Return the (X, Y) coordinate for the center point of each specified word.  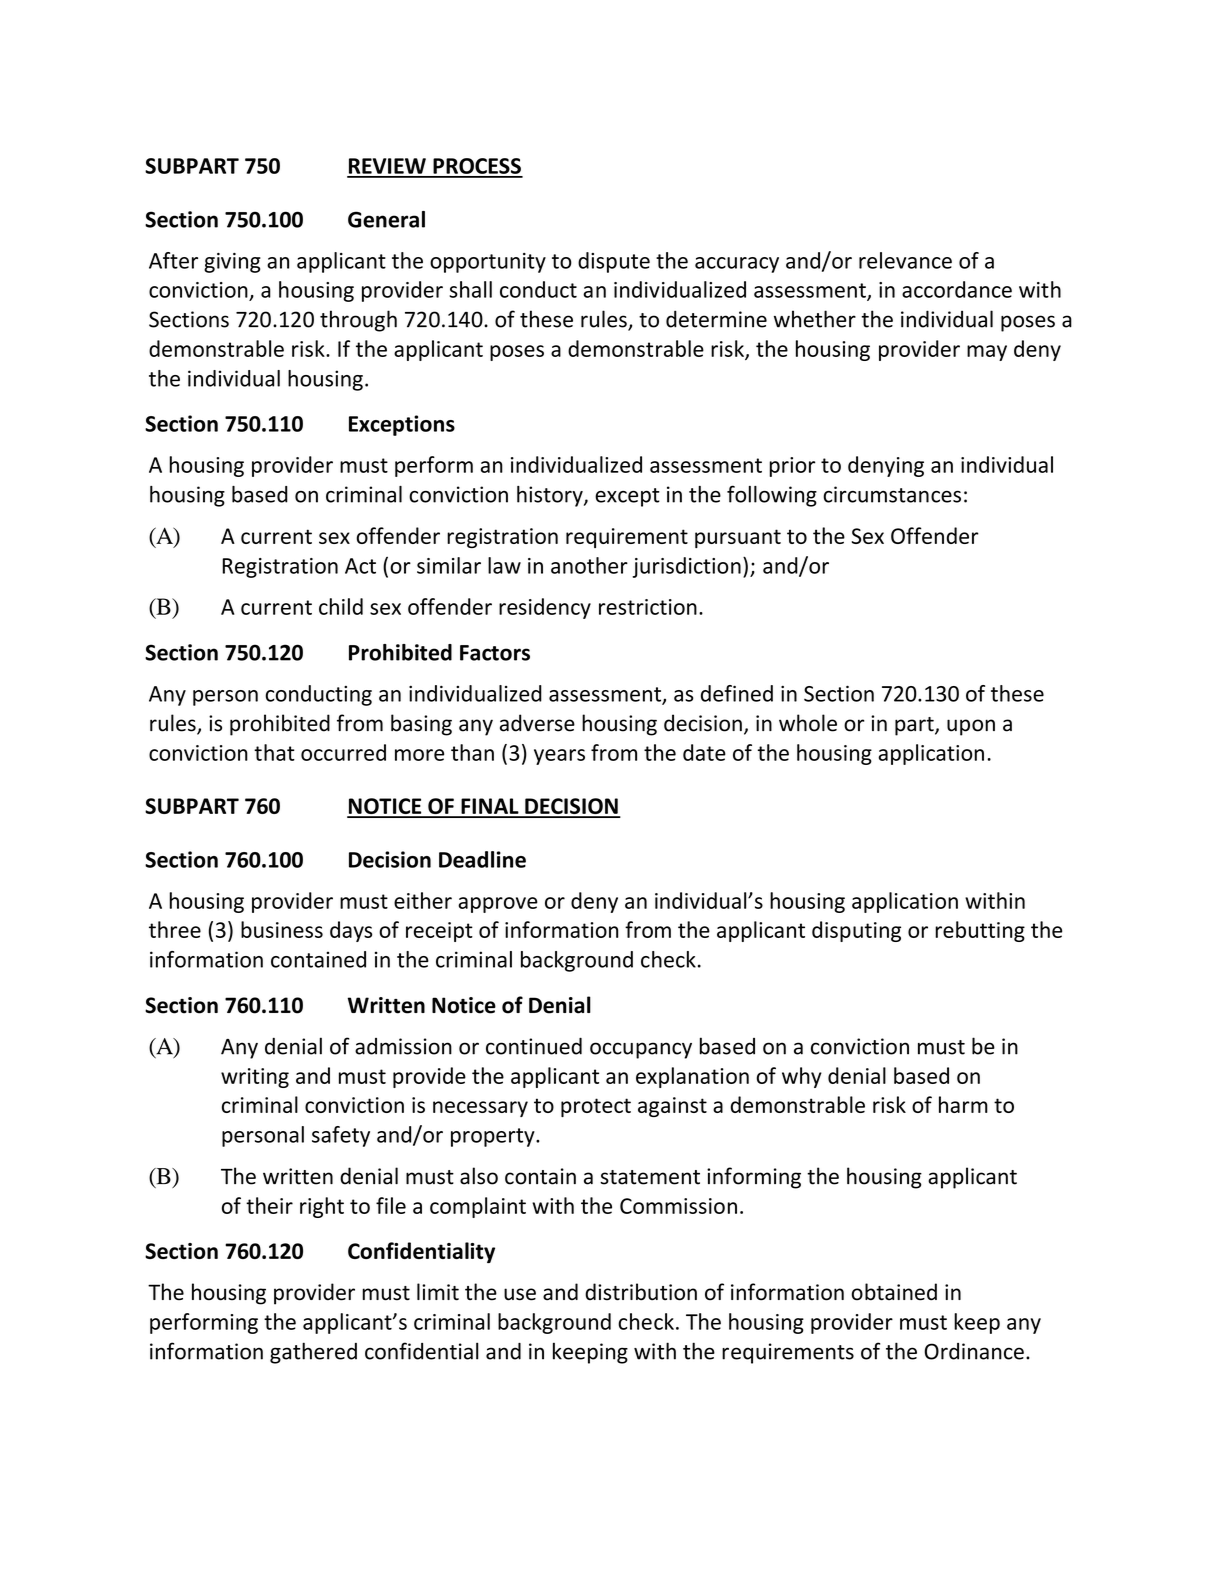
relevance (905, 260)
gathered (313, 1353)
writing (255, 1078)
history (551, 496)
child (341, 606)
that (274, 752)
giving (232, 263)
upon (971, 727)
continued (534, 1046)
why (802, 1077)
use (520, 1294)
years (559, 757)
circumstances (892, 494)
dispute (614, 262)
